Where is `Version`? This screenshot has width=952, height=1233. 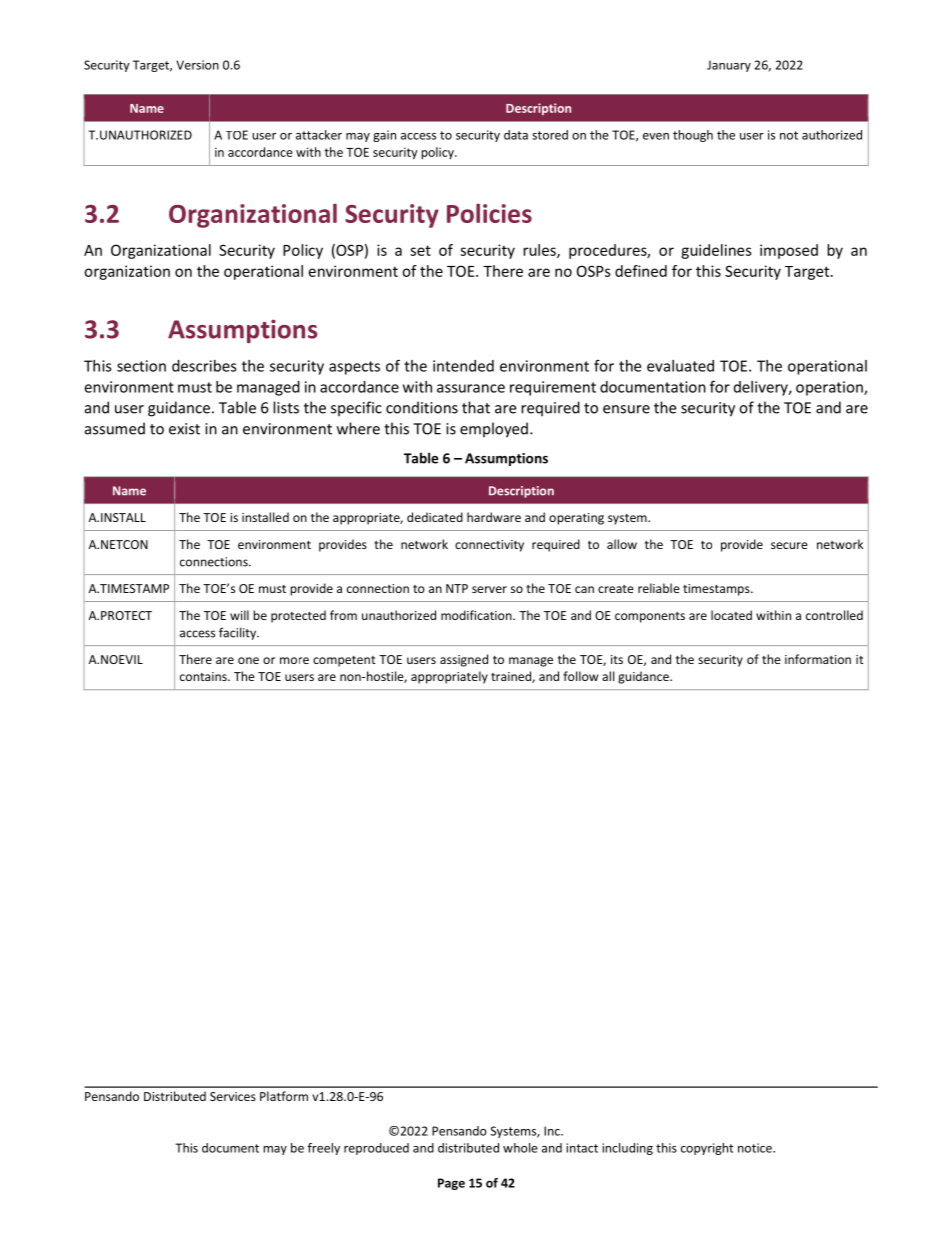
Version is located at coordinates (197, 65).
